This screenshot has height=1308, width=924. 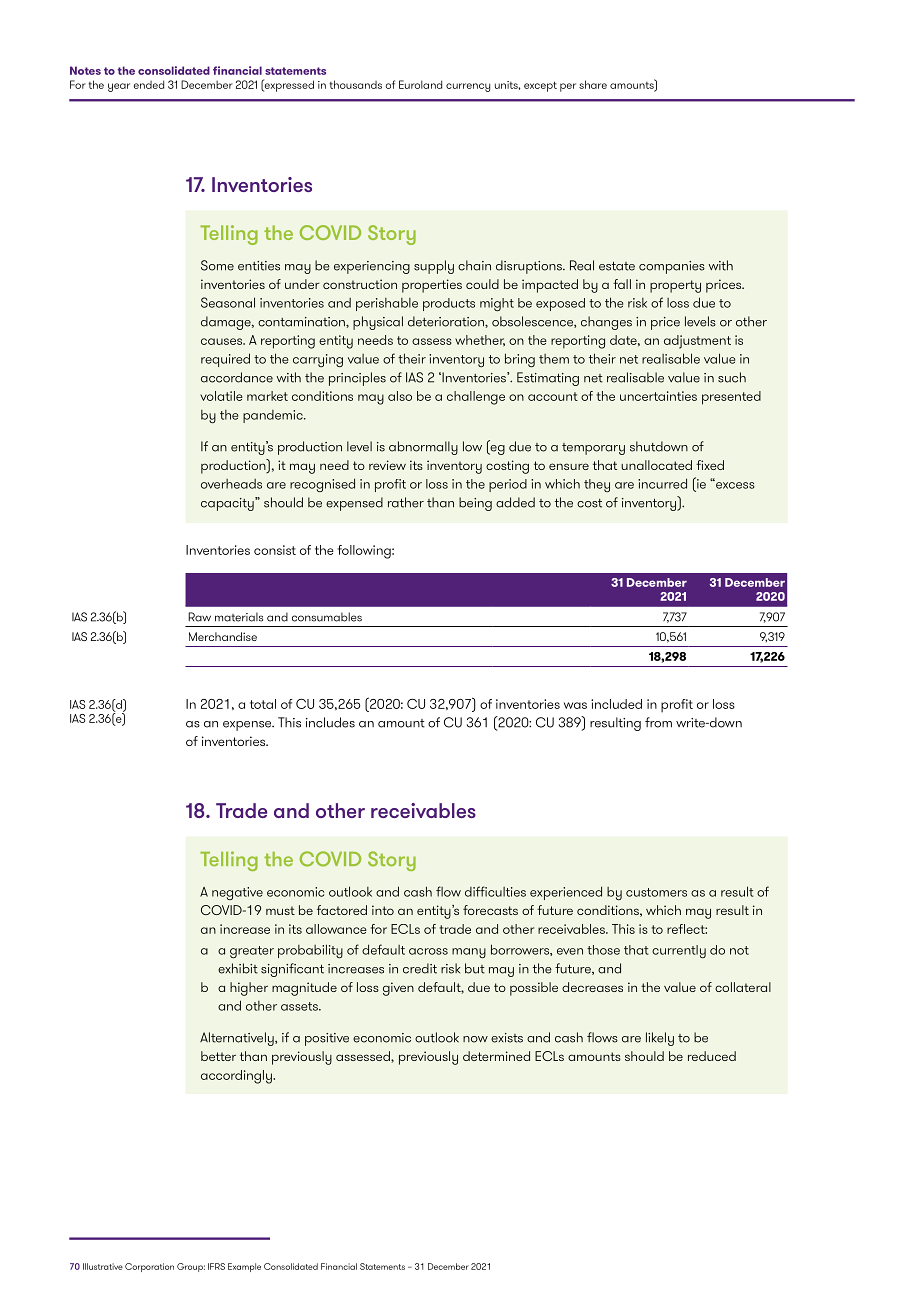 I want to click on Example, so click(x=244, y=1267).
